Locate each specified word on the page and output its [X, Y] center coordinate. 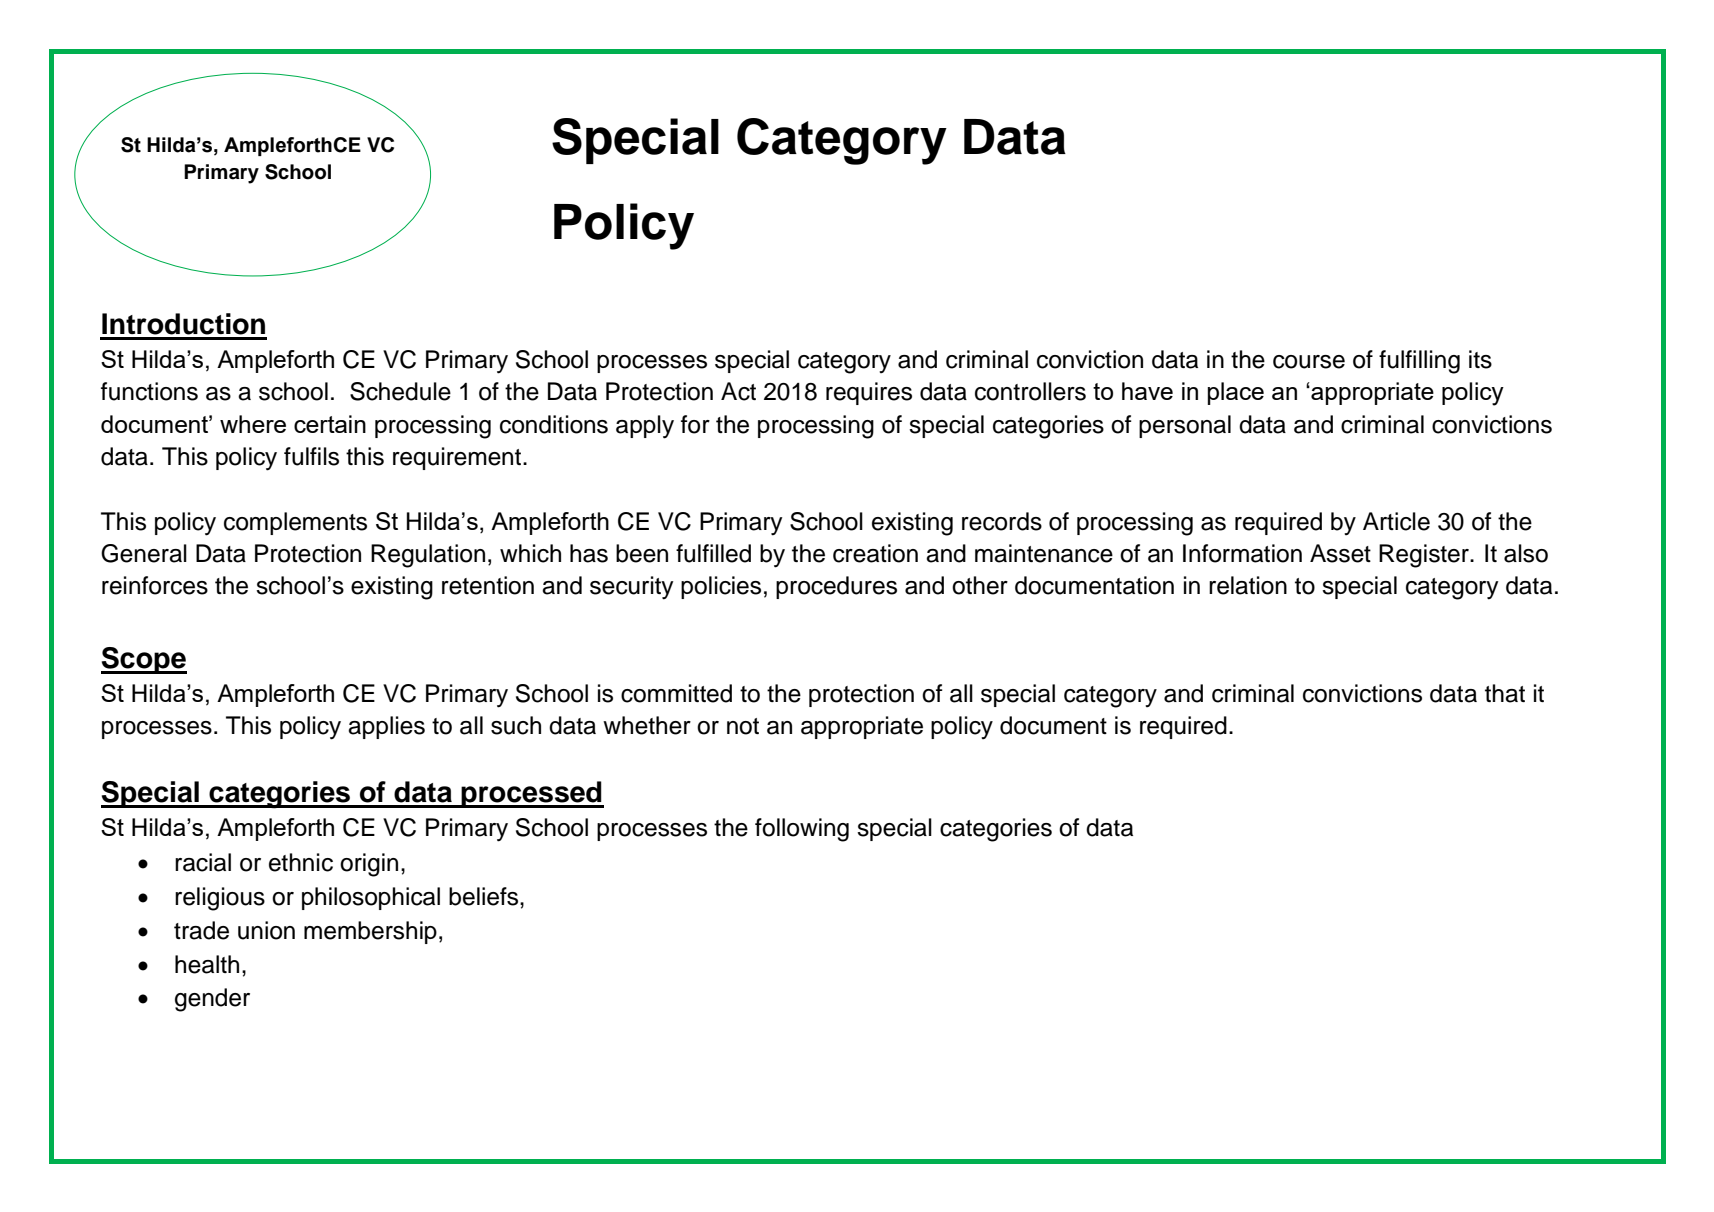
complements [295, 523]
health [207, 964]
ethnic [301, 862]
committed [676, 693]
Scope [144, 660]
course [1309, 362]
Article [1396, 521]
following [802, 830]
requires [869, 393]
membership [370, 932]
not [743, 726]
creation [875, 553]
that [1505, 693]
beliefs [485, 896]
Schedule [400, 391]
